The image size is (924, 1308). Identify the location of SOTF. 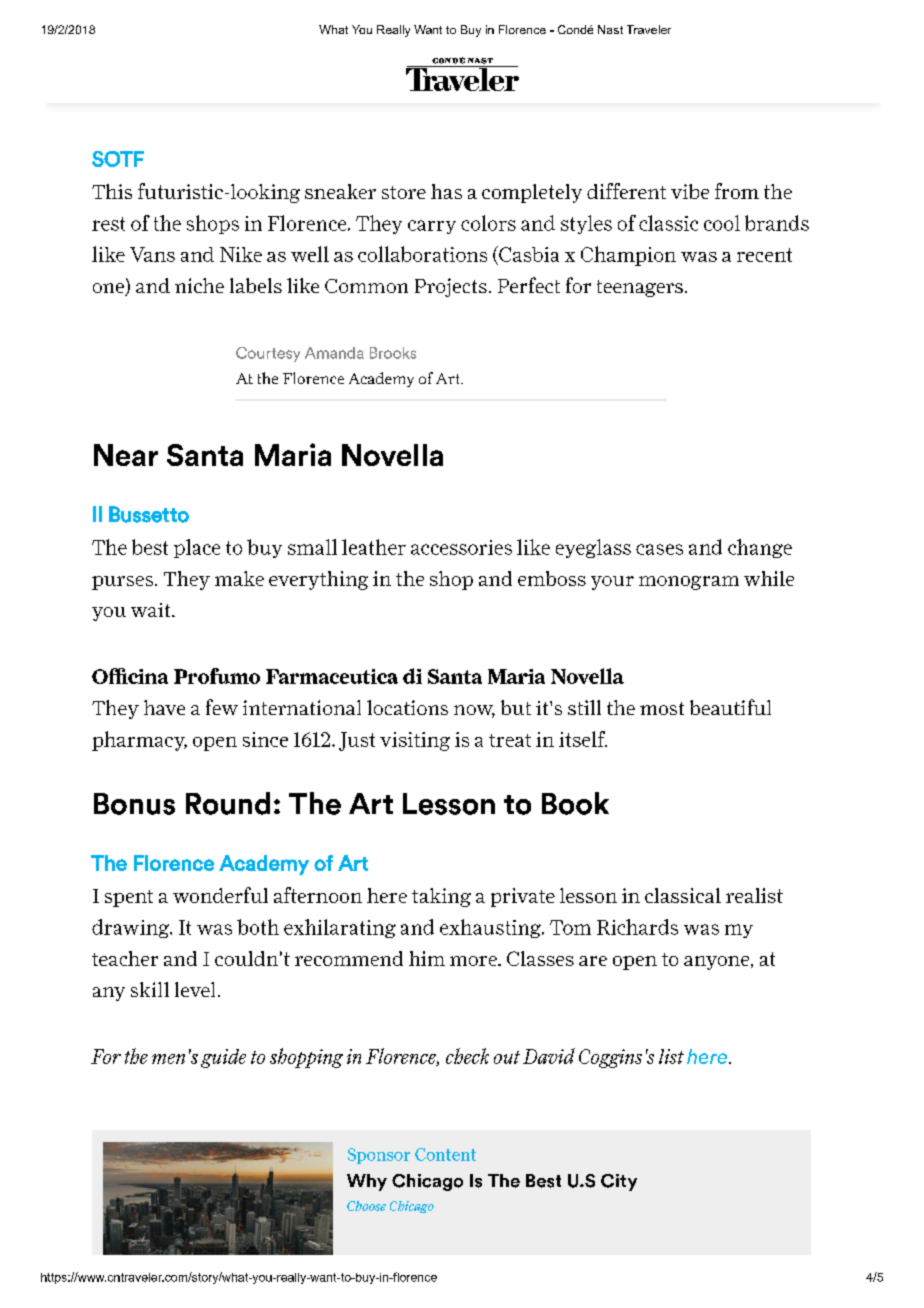
(118, 159).
